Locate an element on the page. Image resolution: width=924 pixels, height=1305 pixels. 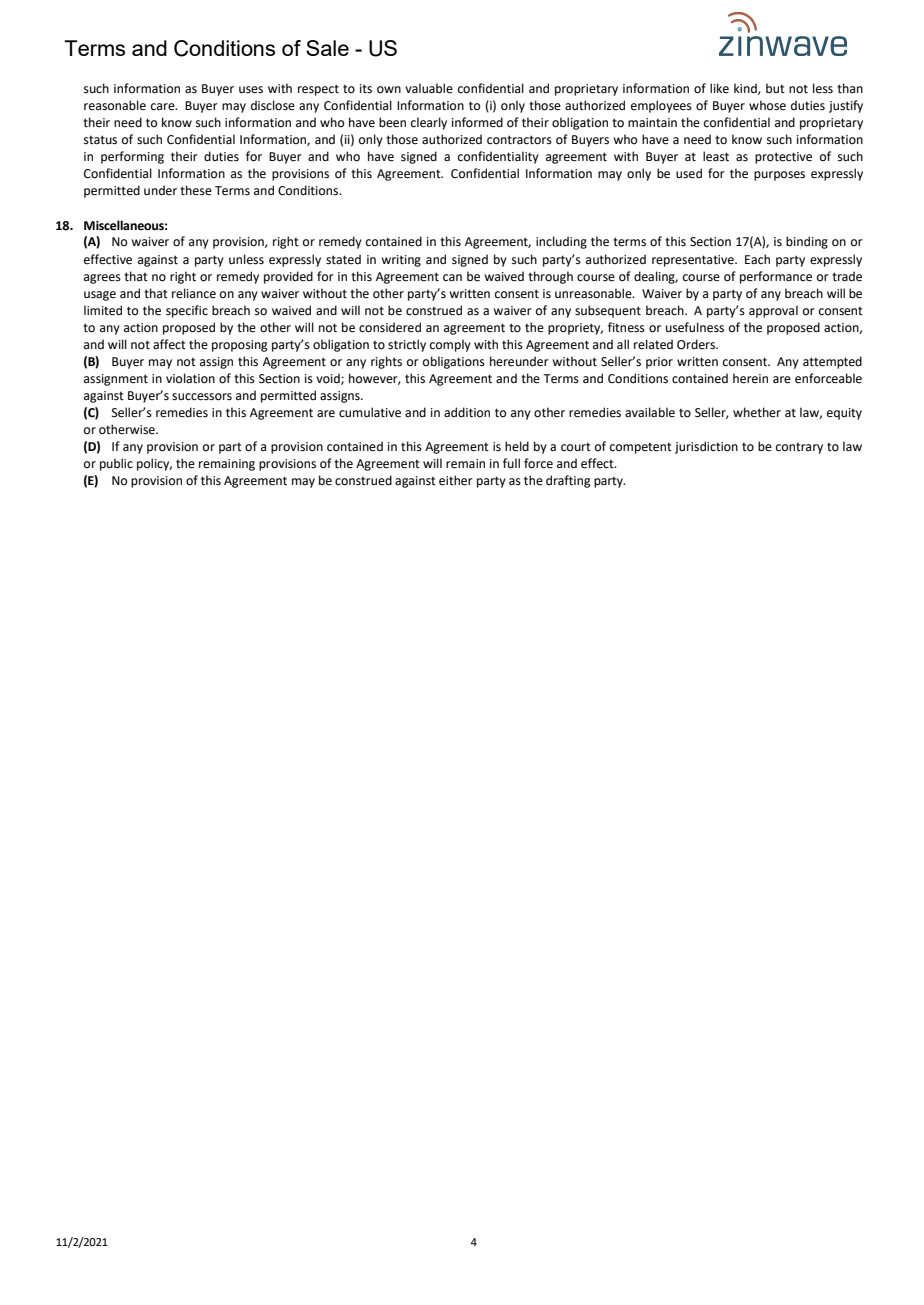
can is located at coordinates (452, 278).
